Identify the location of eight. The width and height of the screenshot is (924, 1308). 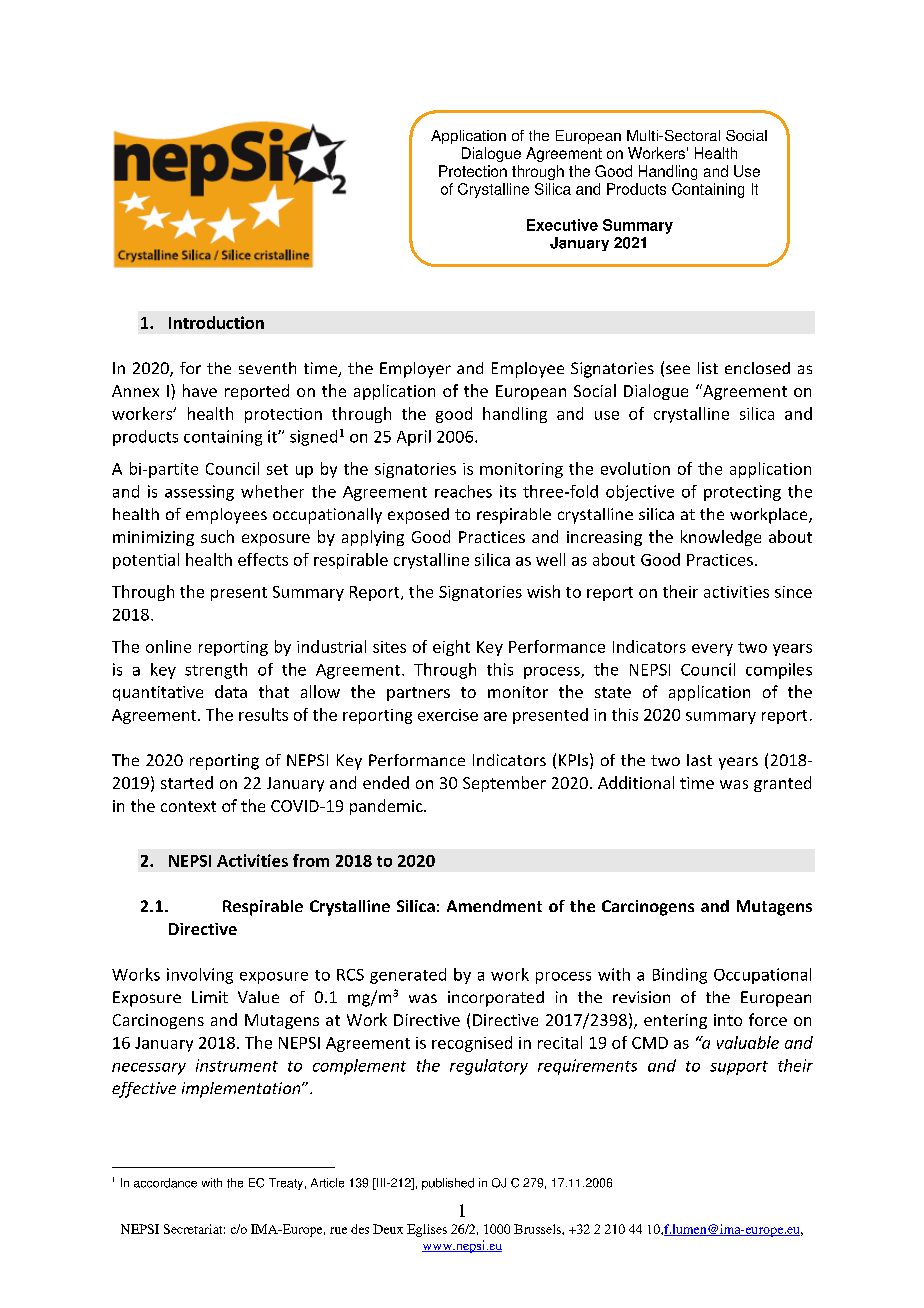
(451, 648).
